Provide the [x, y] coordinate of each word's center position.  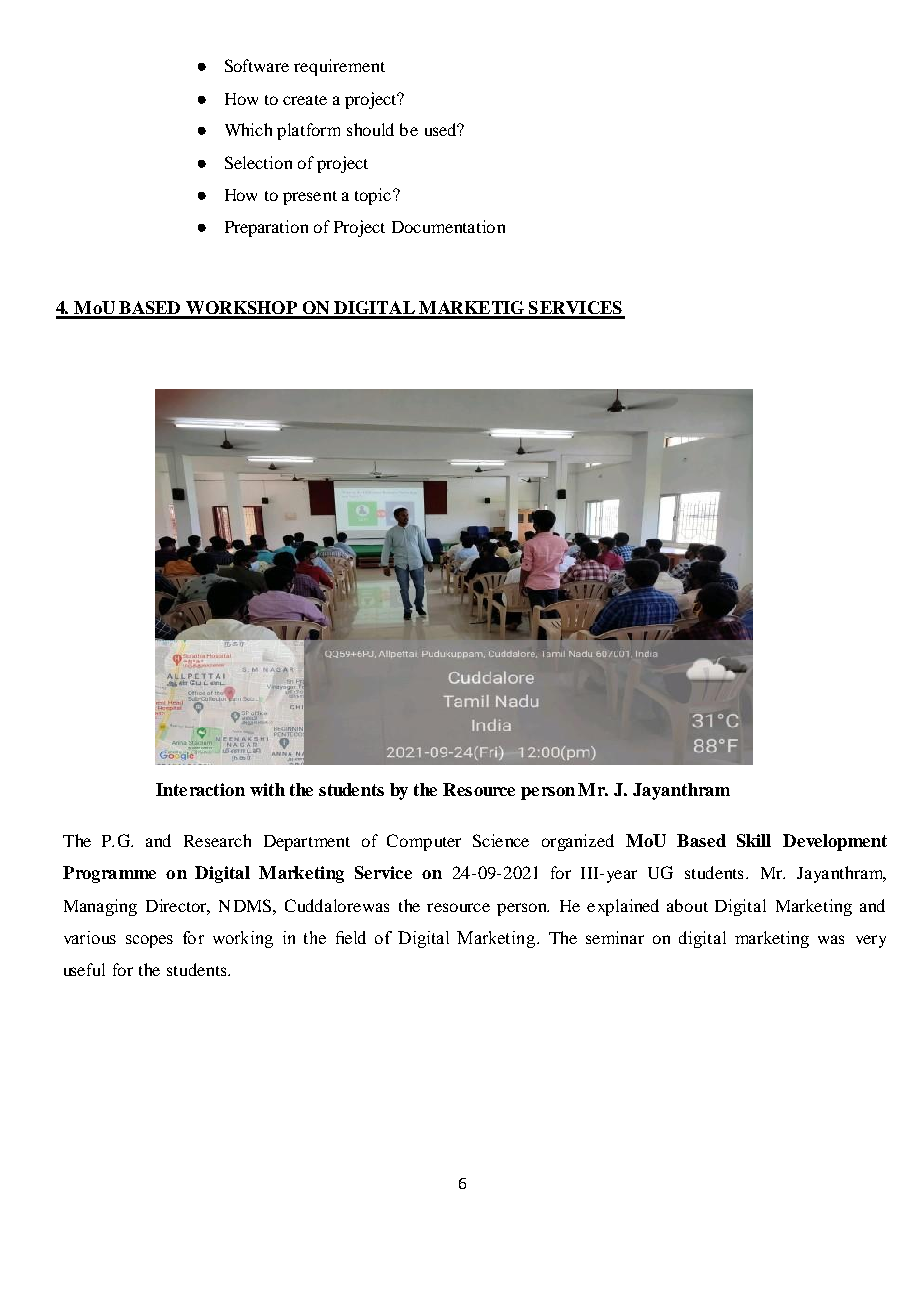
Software [257, 65]
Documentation [448, 226]
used [442, 129]
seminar [615, 937]
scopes [149, 941]
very [871, 941]
